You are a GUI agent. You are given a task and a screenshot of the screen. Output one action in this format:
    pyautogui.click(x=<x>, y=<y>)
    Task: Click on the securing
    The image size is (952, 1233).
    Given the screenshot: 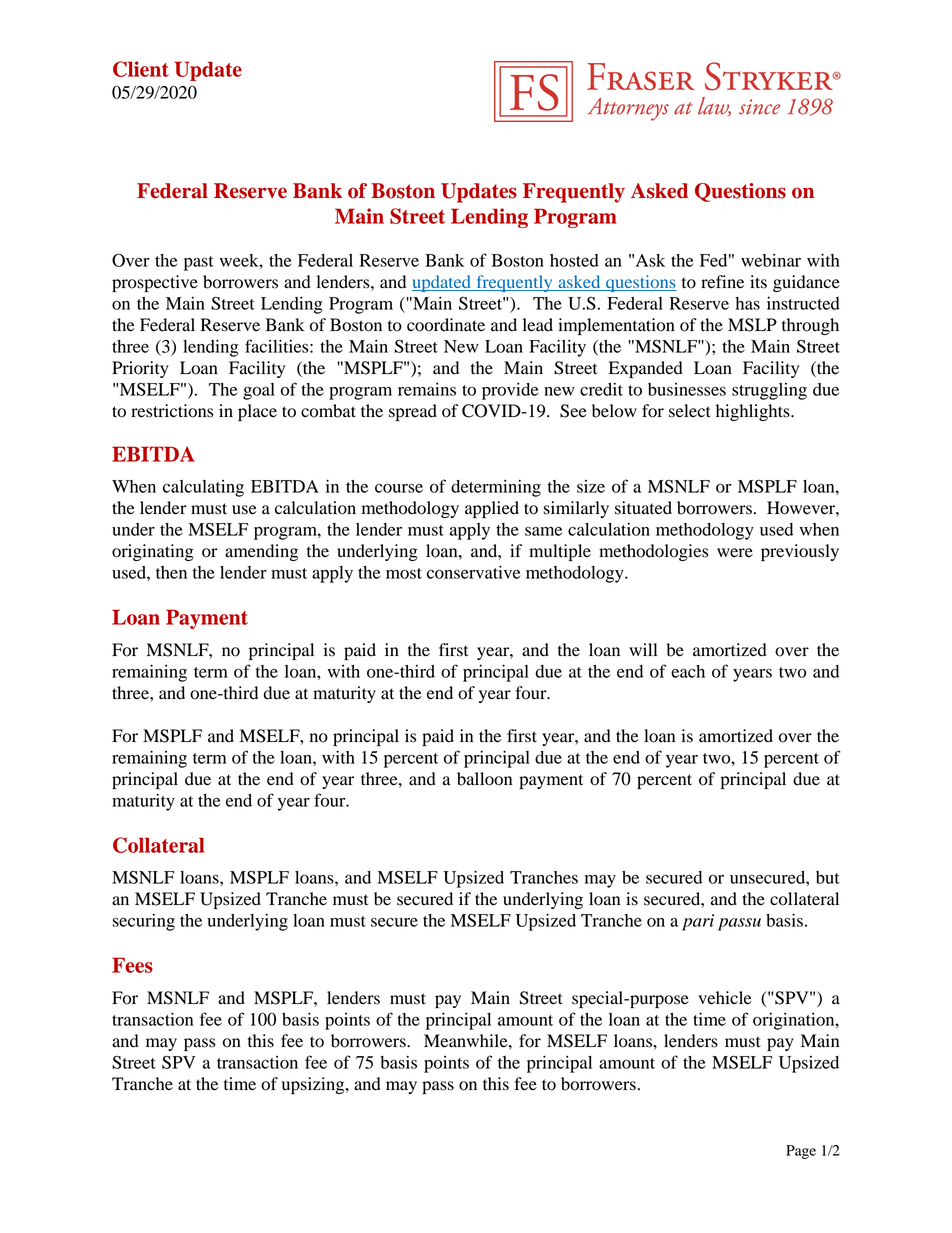 What is the action you would take?
    pyautogui.click(x=143, y=922)
